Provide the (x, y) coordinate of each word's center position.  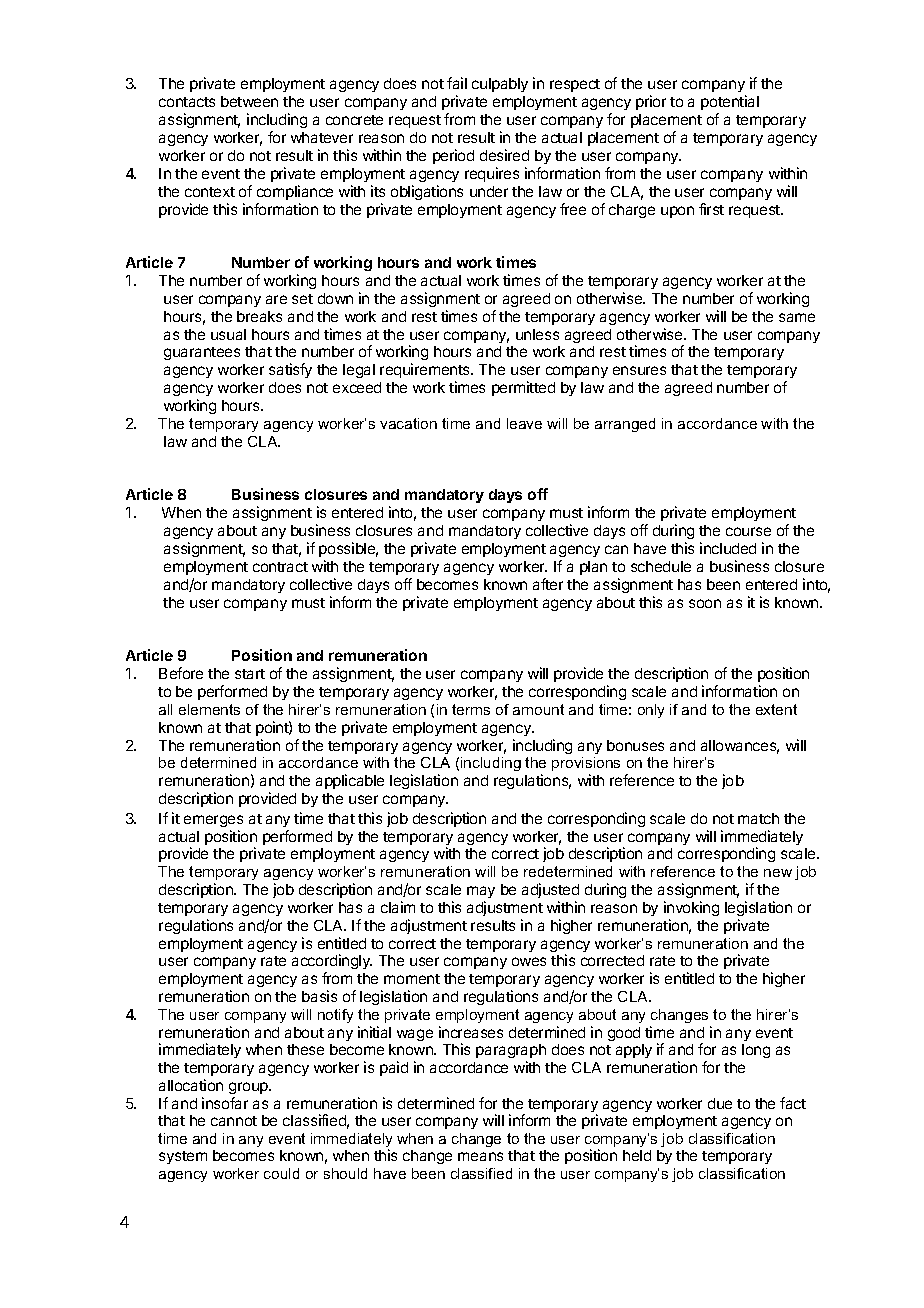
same (797, 317)
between (249, 101)
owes (529, 961)
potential (730, 102)
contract (280, 567)
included (728, 548)
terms (471, 709)
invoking (691, 908)
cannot (234, 1121)
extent (776, 709)
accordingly (332, 963)
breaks (259, 316)
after (548, 584)
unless (537, 334)
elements (209, 709)
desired (504, 155)
